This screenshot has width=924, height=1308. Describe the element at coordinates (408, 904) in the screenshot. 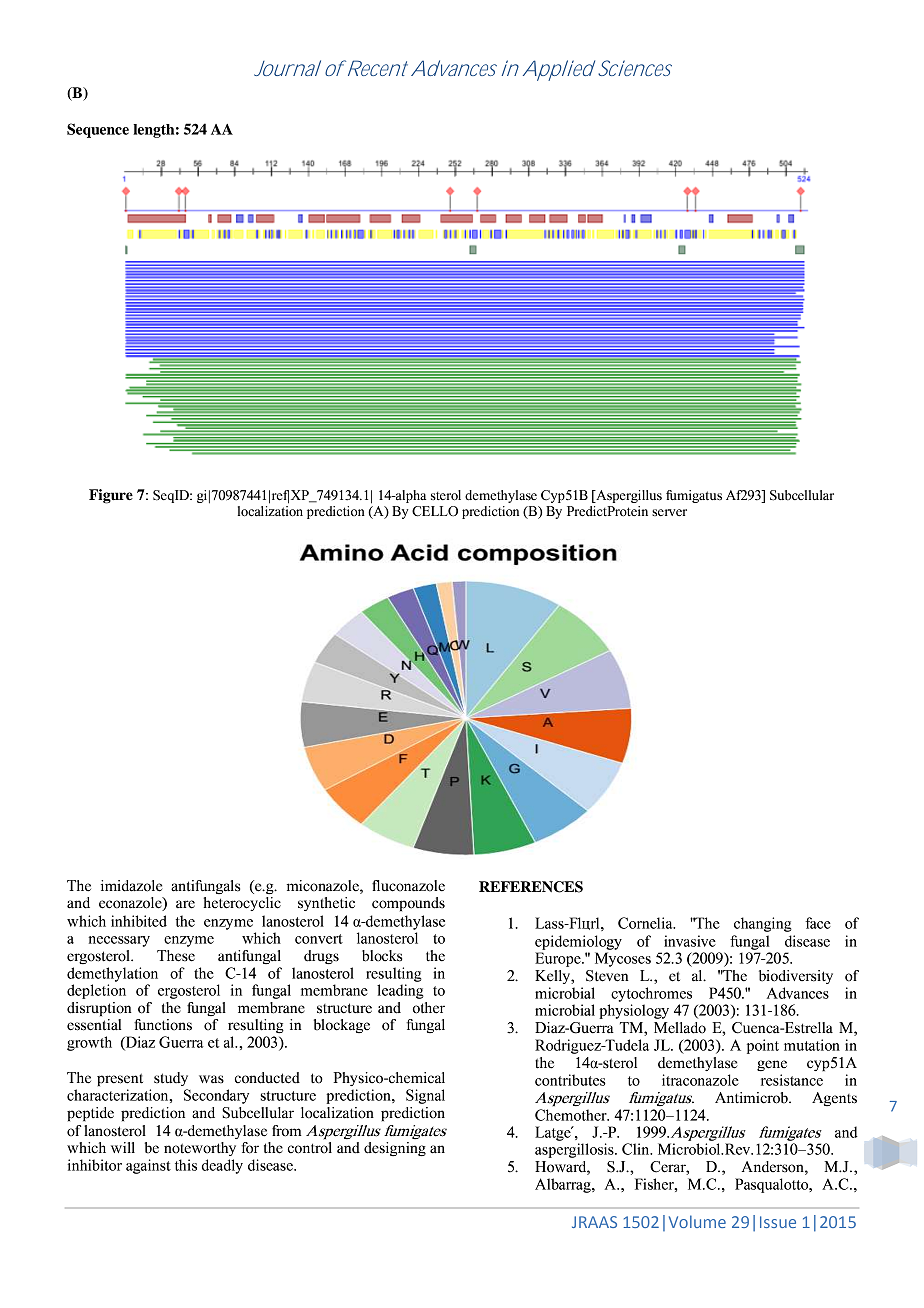

I see `compounds` at that location.
